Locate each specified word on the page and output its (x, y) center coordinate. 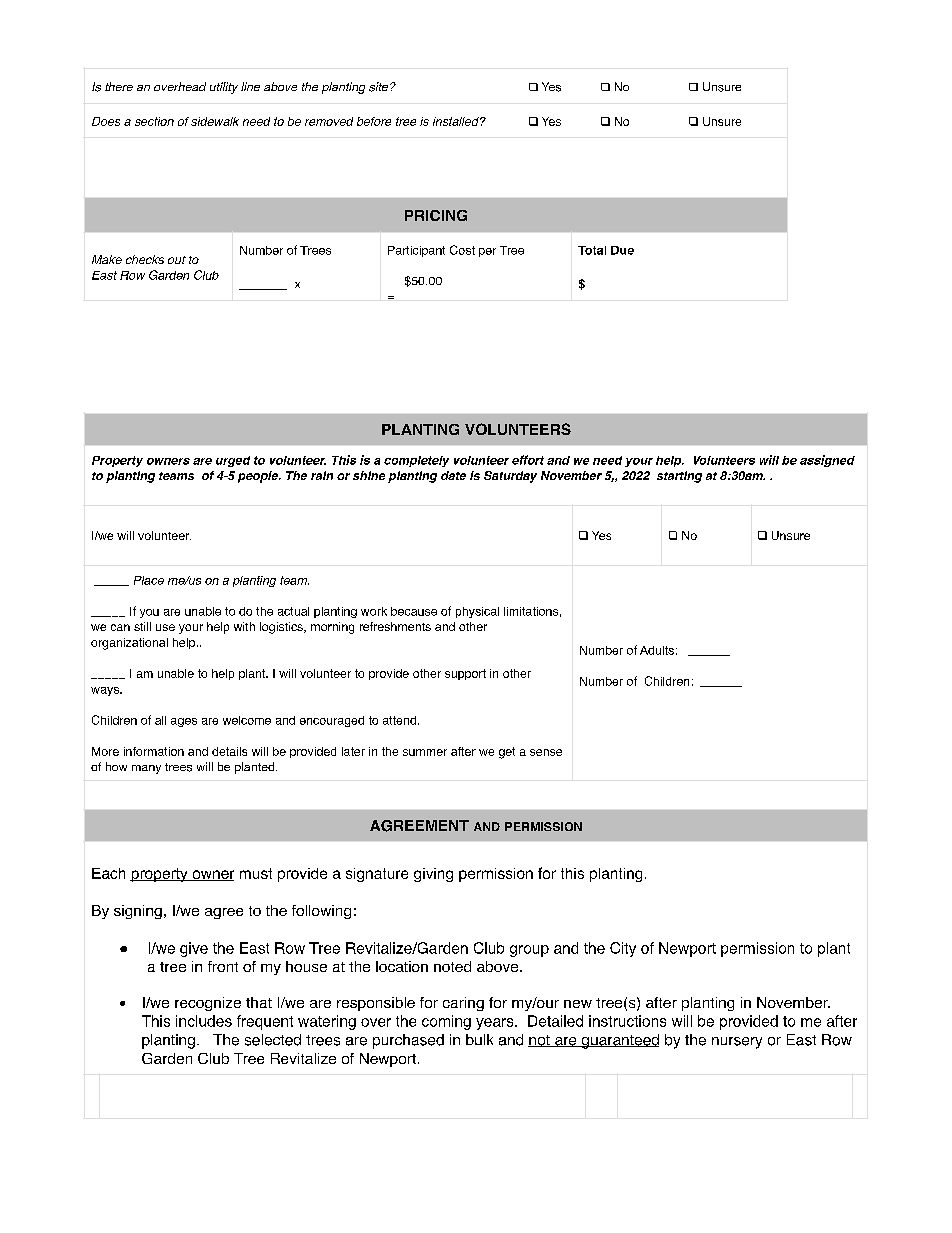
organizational (129, 644)
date (453, 475)
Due (622, 250)
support (465, 674)
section (154, 121)
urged (233, 461)
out (177, 260)
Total (592, 250)
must (256, 873)
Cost (462, 250)
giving (433, 875)
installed (457, 121)
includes (204, 1021)
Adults (657, 650)
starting (679, 477)
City (623, 949)
